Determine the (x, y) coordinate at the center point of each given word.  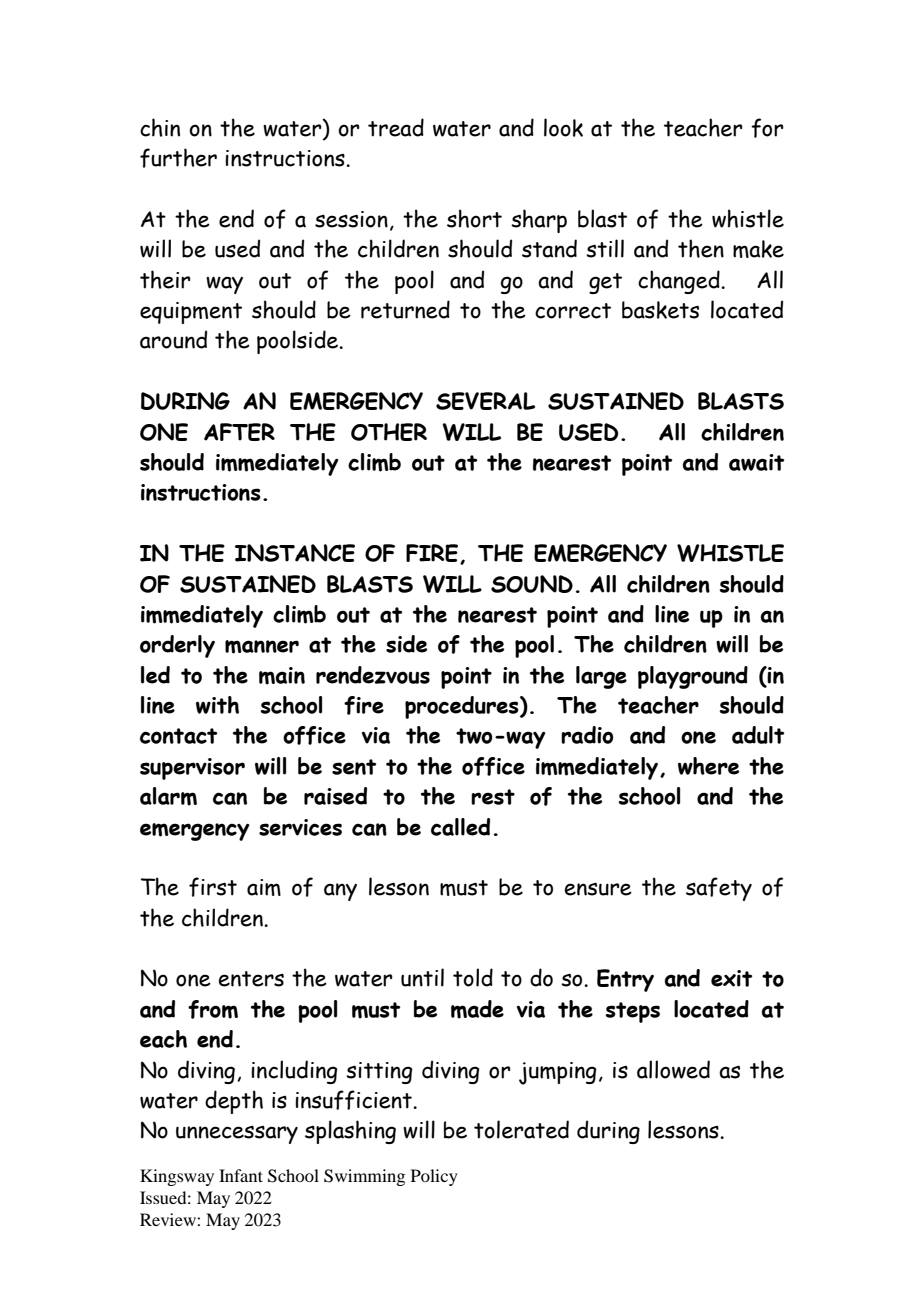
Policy (434, 1177)
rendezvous (373, 675)
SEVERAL (485, 401)
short (474, 218)
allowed (673, 1069)
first (213, 887)
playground (693, 677)
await (756, 462)
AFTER (239, 432)
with (217, 705)
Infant (241, 1175)
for (767, 128)
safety (719, 889)
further (178, 158)
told (473, 977)
